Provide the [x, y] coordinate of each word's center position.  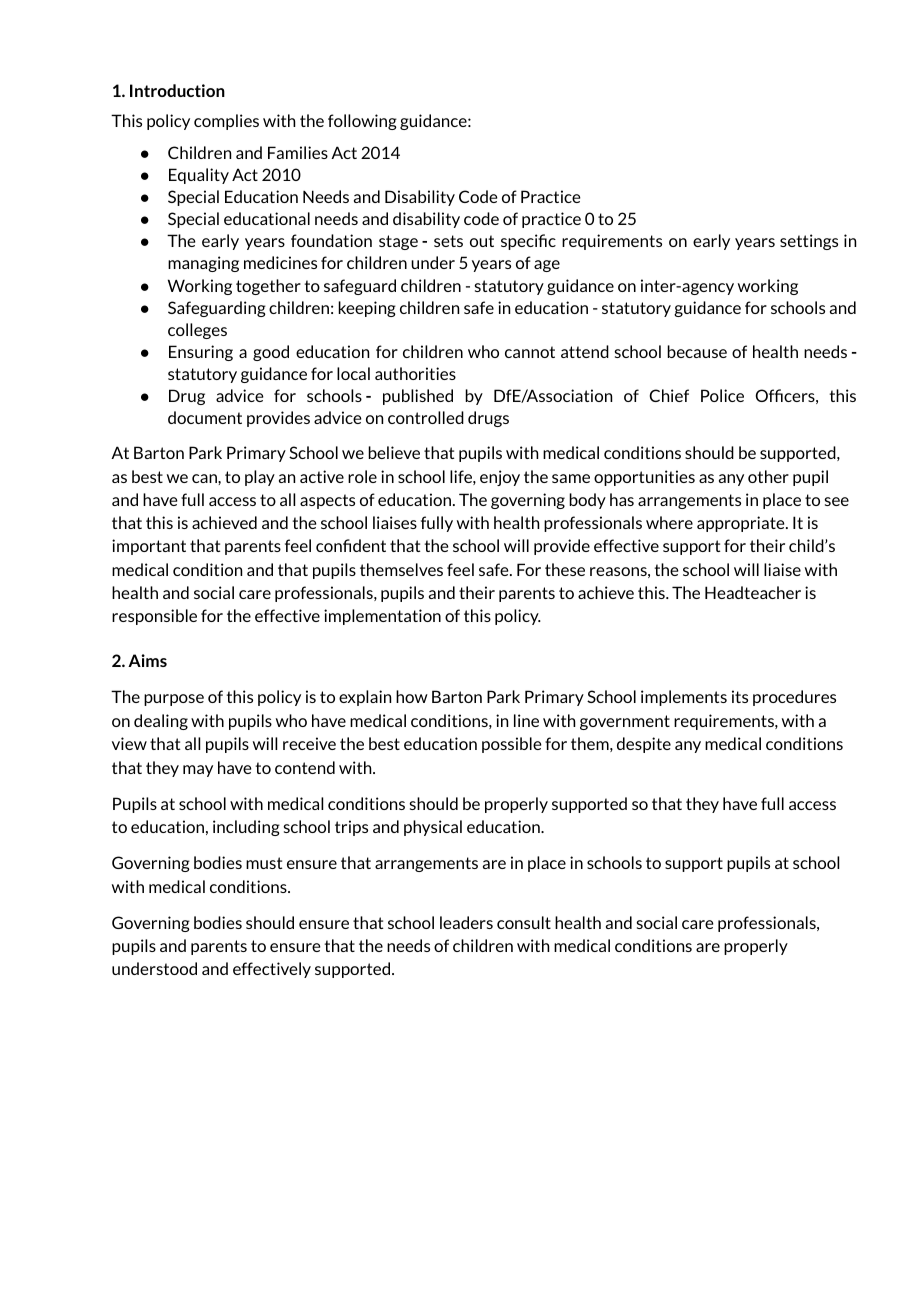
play [260, 478]
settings [809, 242]
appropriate [742, 524]
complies [226, 122]
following [362, 122]
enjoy [500, 478]
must [264, 863]
